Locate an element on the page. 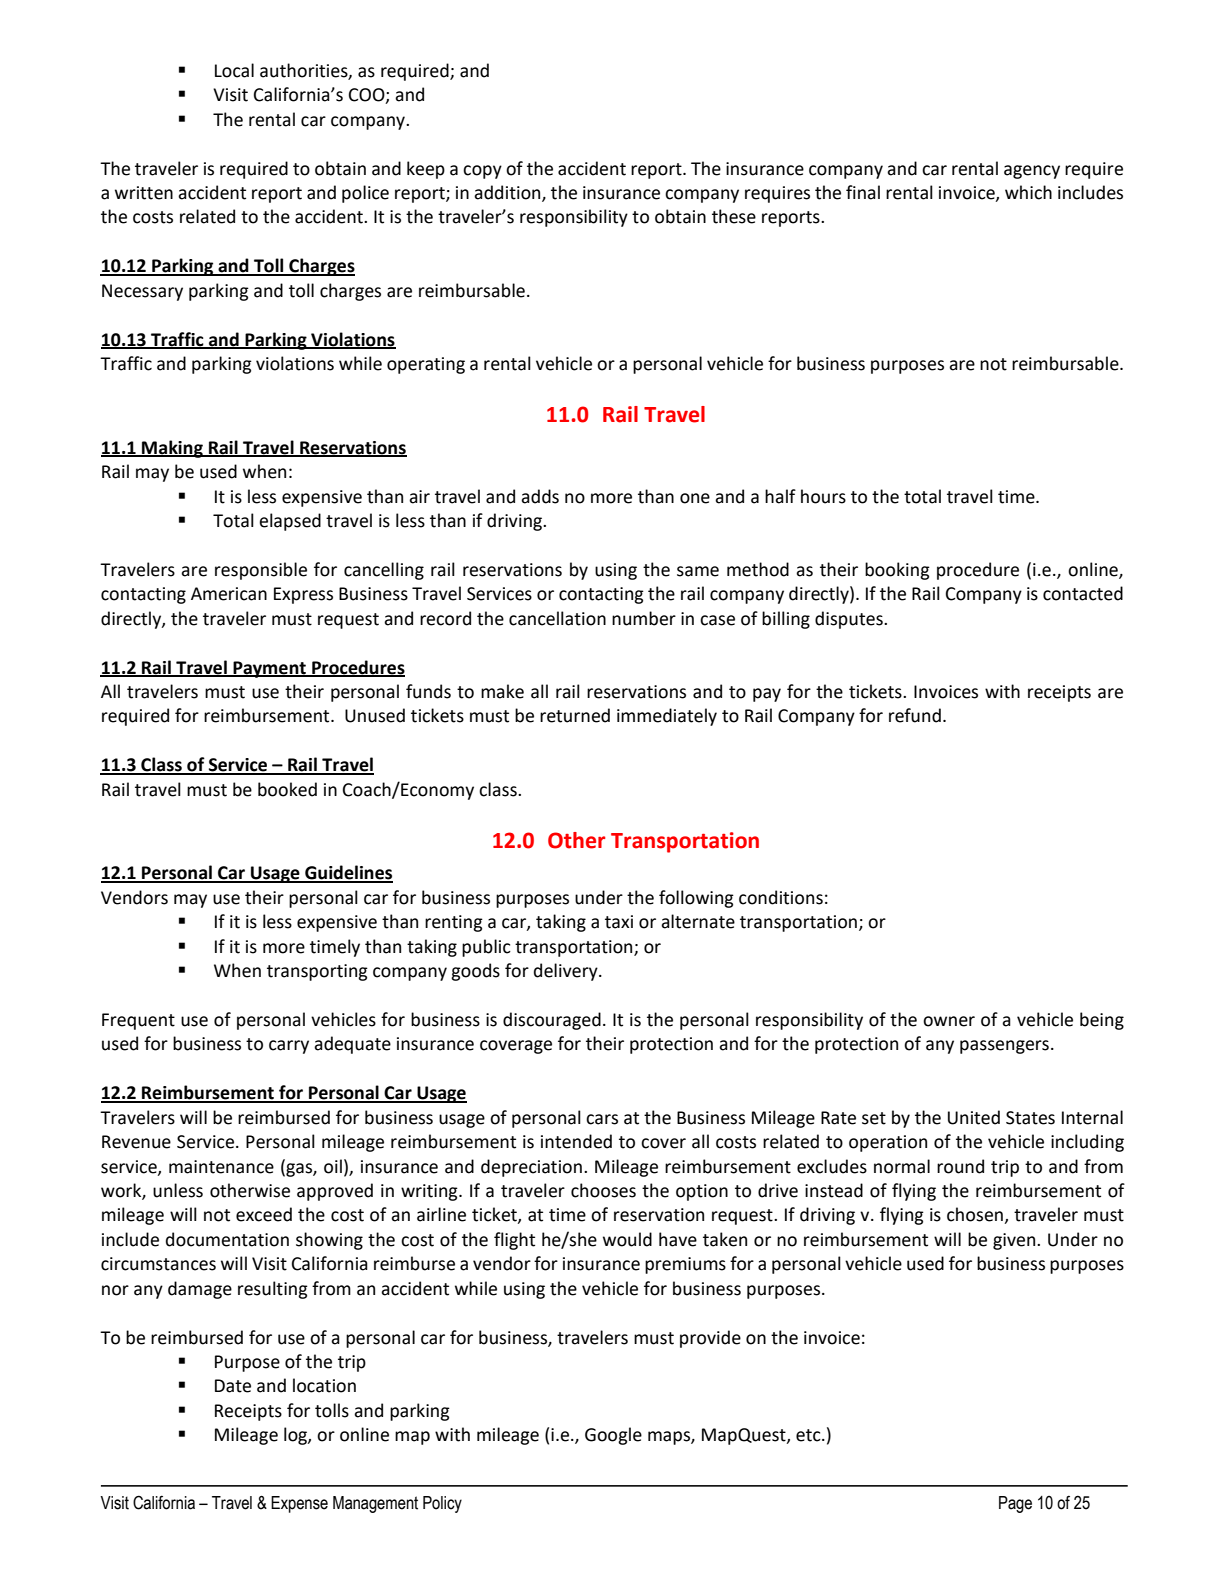 The width and height of the document is (1225, 1585). agency is located at coordinates (1032, 172).
